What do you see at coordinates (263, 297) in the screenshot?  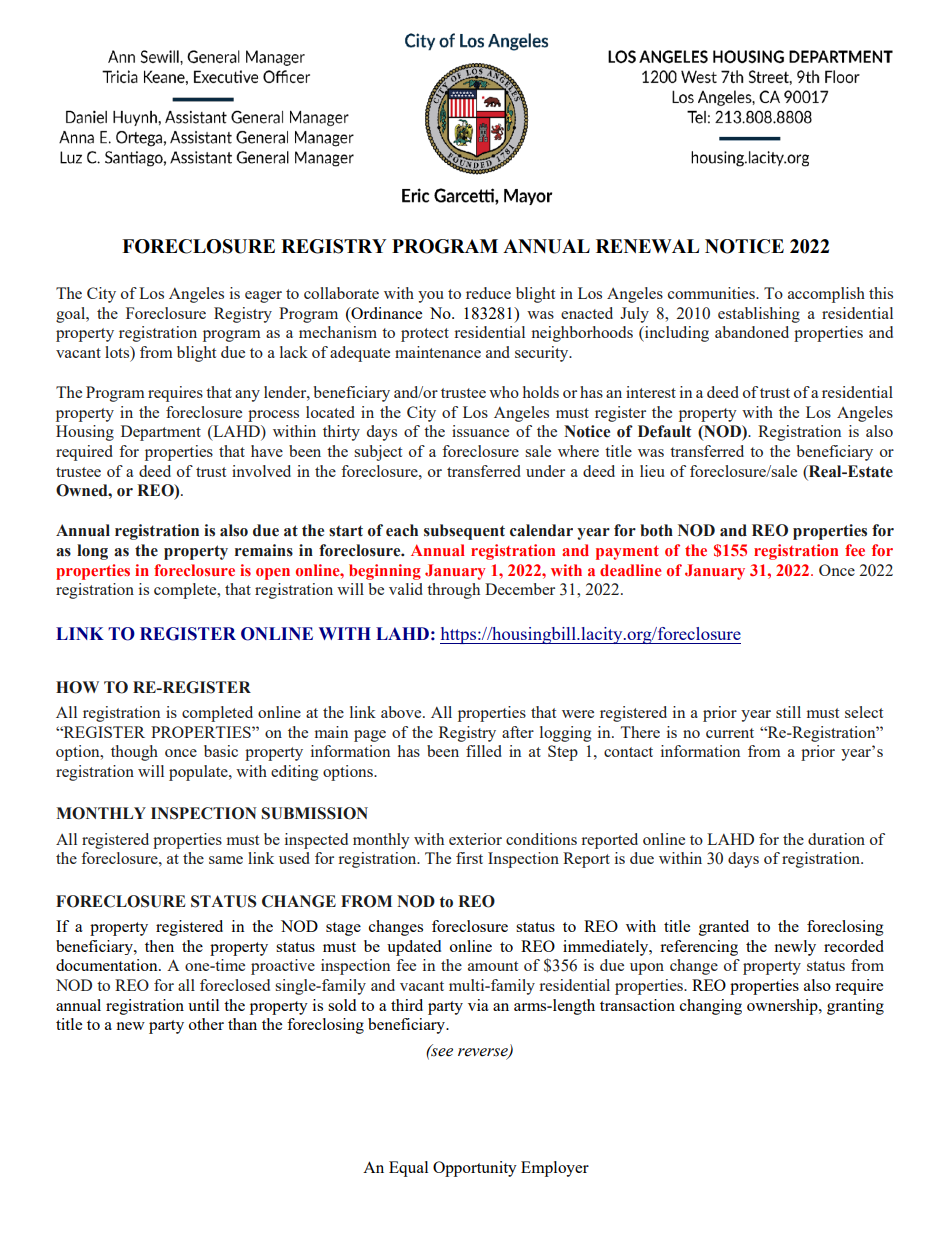 I see `eager` at bounding box center [263, 297].
